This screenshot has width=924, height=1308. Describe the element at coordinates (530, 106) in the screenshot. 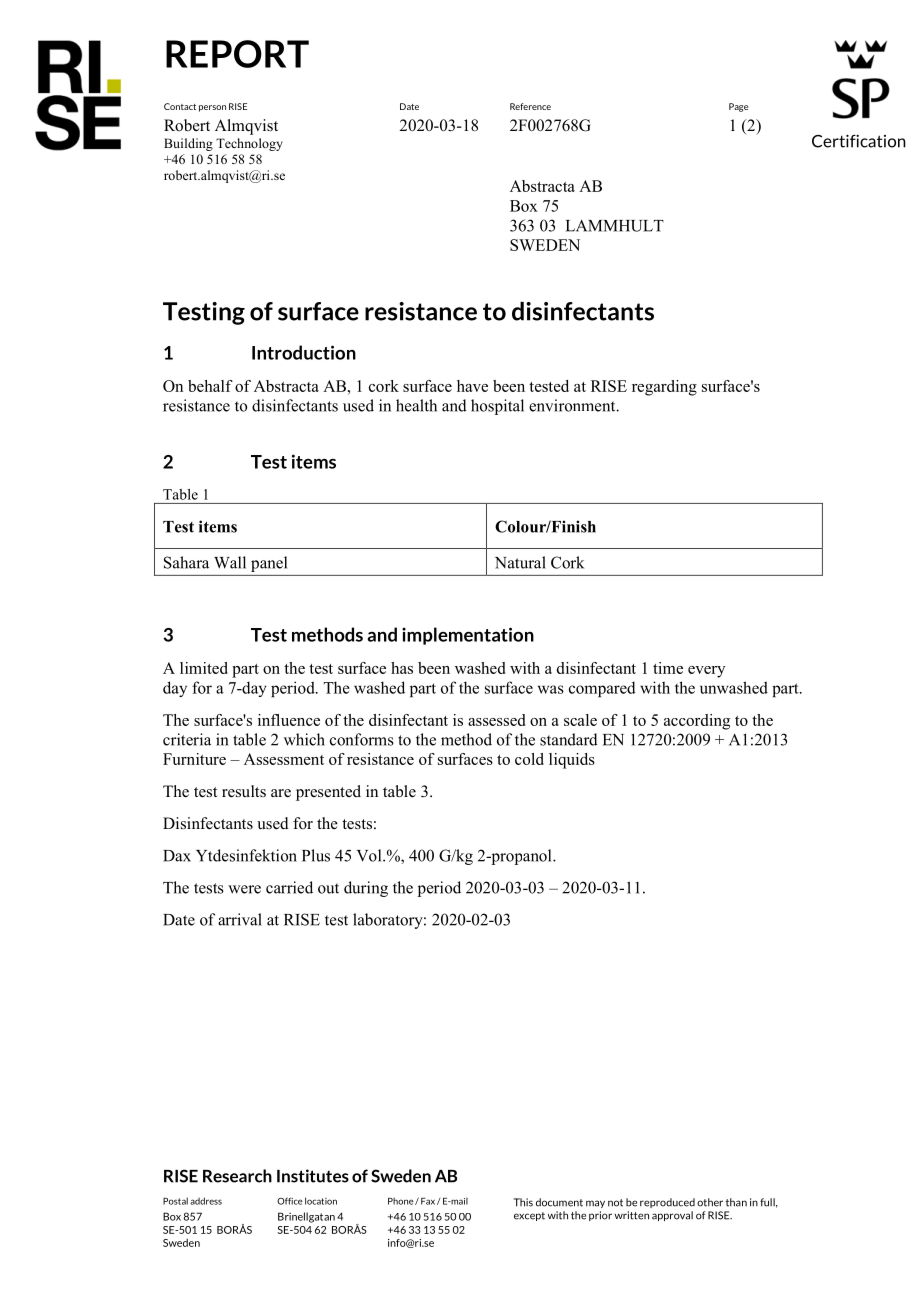

I see `Reference` at that location.
